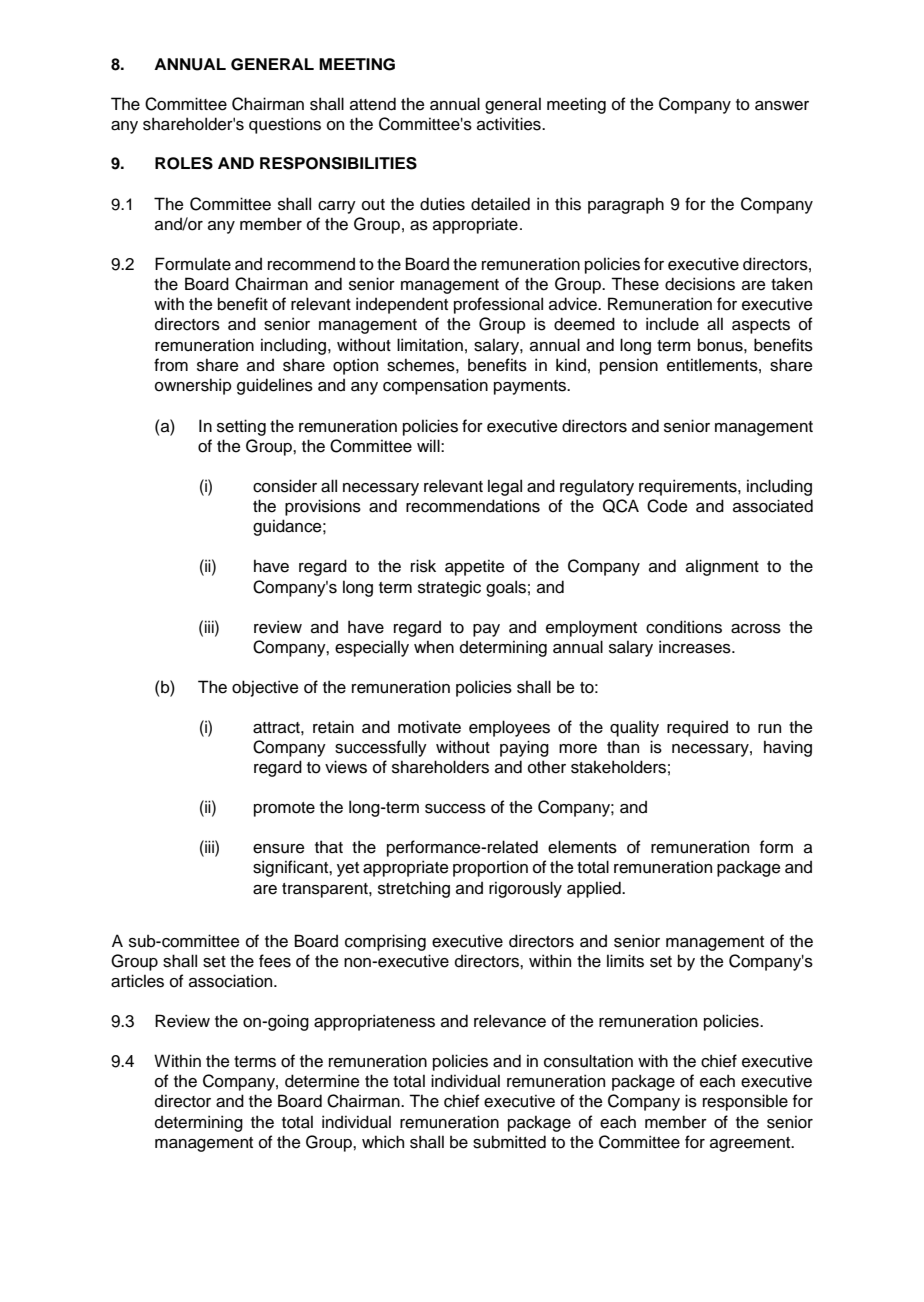 This document has width=924, height=1302. Describe the element at coordinates (284, 809) in the document. I see `promote` at that location.
